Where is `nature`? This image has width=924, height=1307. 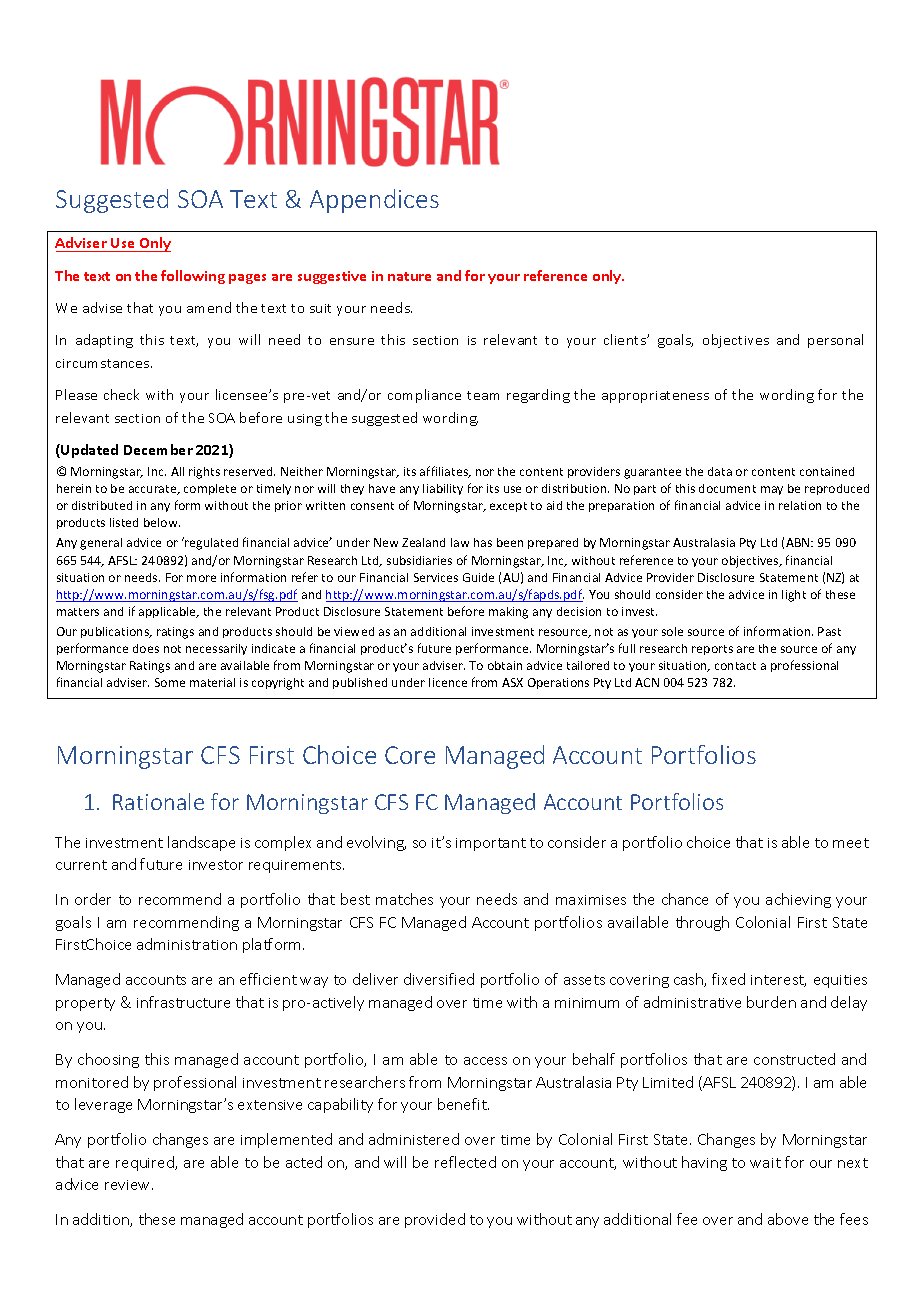
nature is located at coordinates (409, 276).
